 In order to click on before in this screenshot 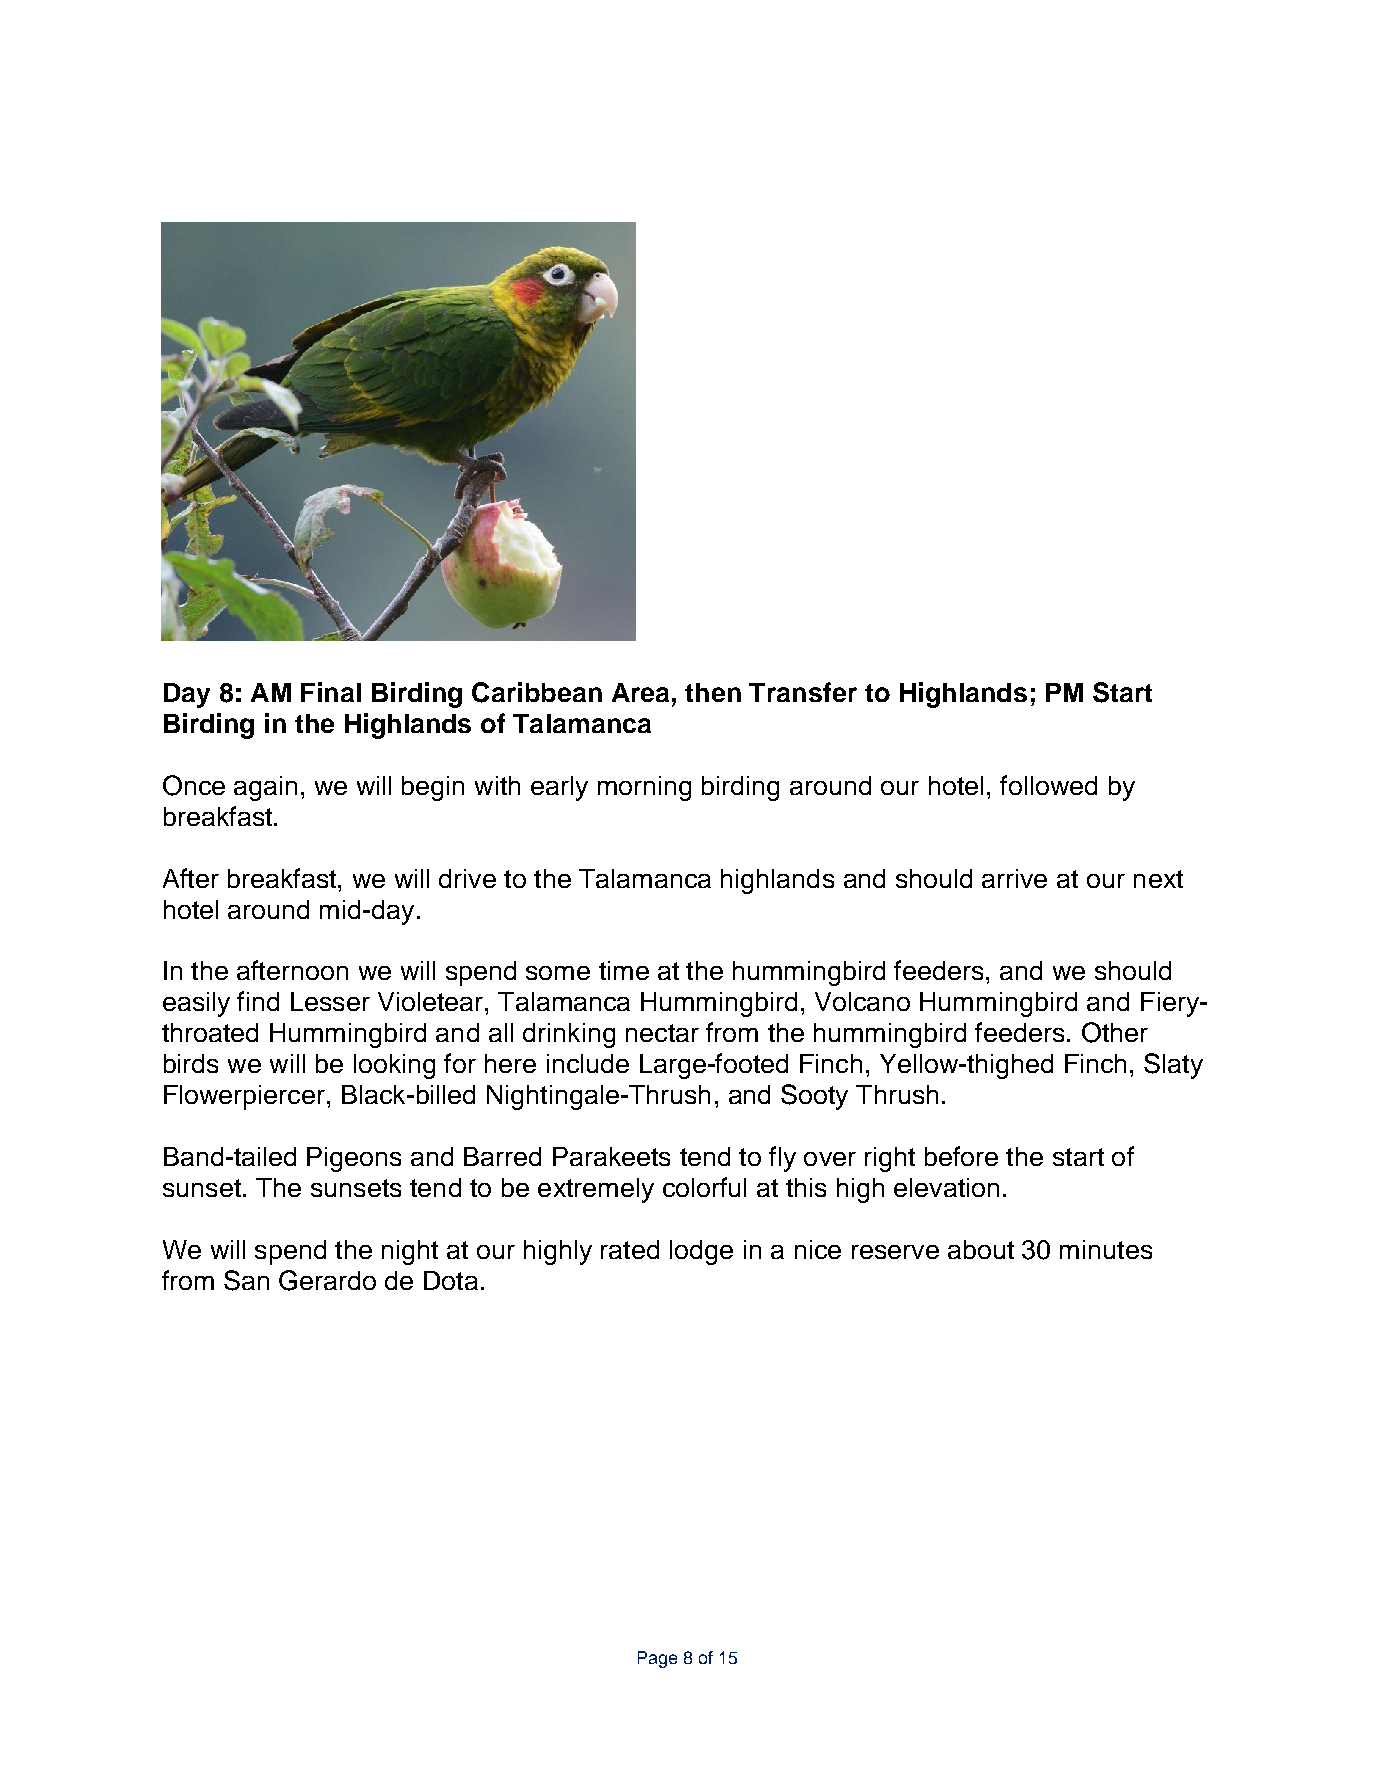, I will do `click(961, 1156)`.
